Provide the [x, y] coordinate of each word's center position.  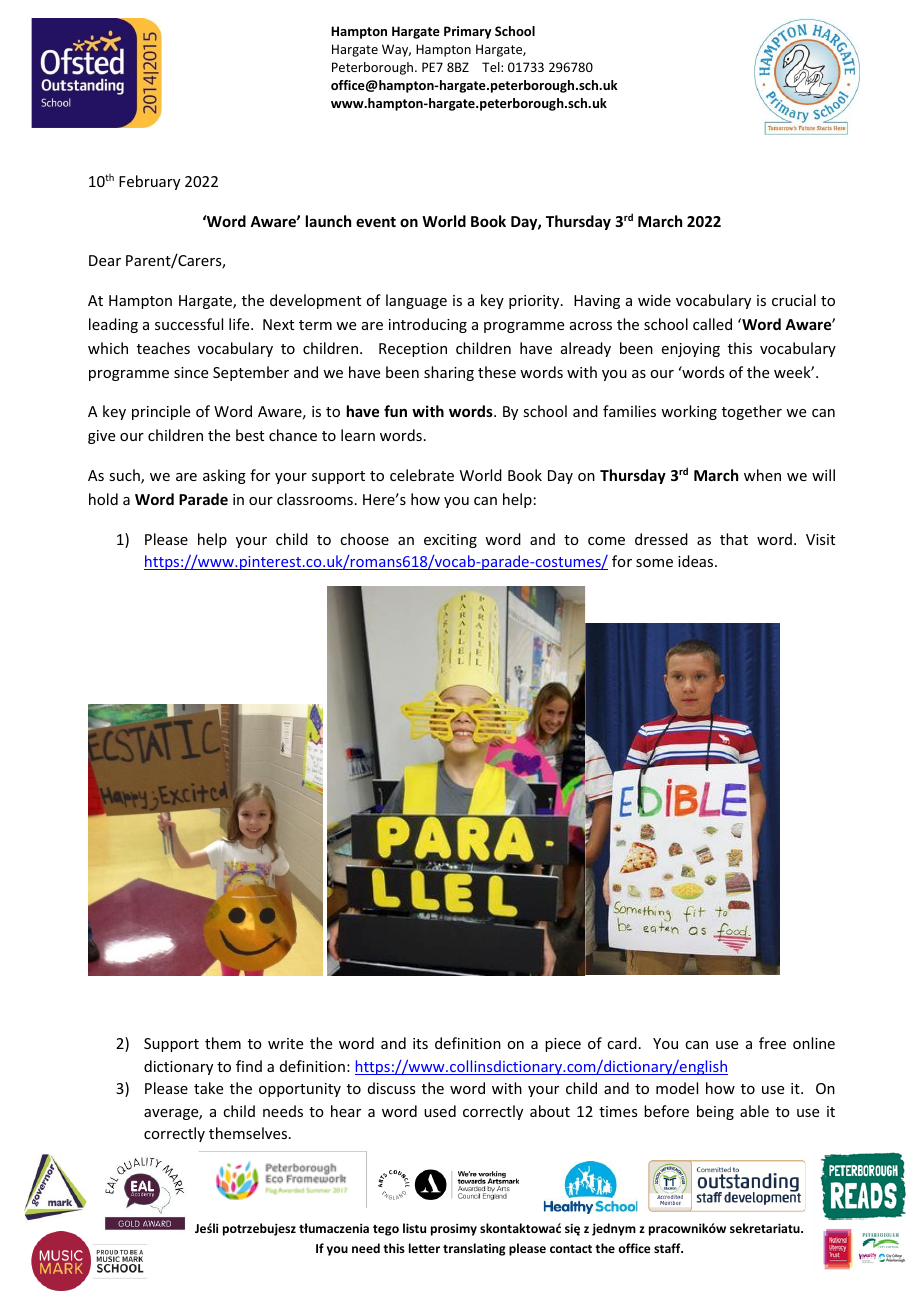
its [420, 1043]
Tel [492, 67]
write [285, 1043]
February [149, 182]
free [772, 1043]
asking [224, 476]
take [208, 1088]
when [762, 475]
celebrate [422, 475]
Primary [468, 32]
